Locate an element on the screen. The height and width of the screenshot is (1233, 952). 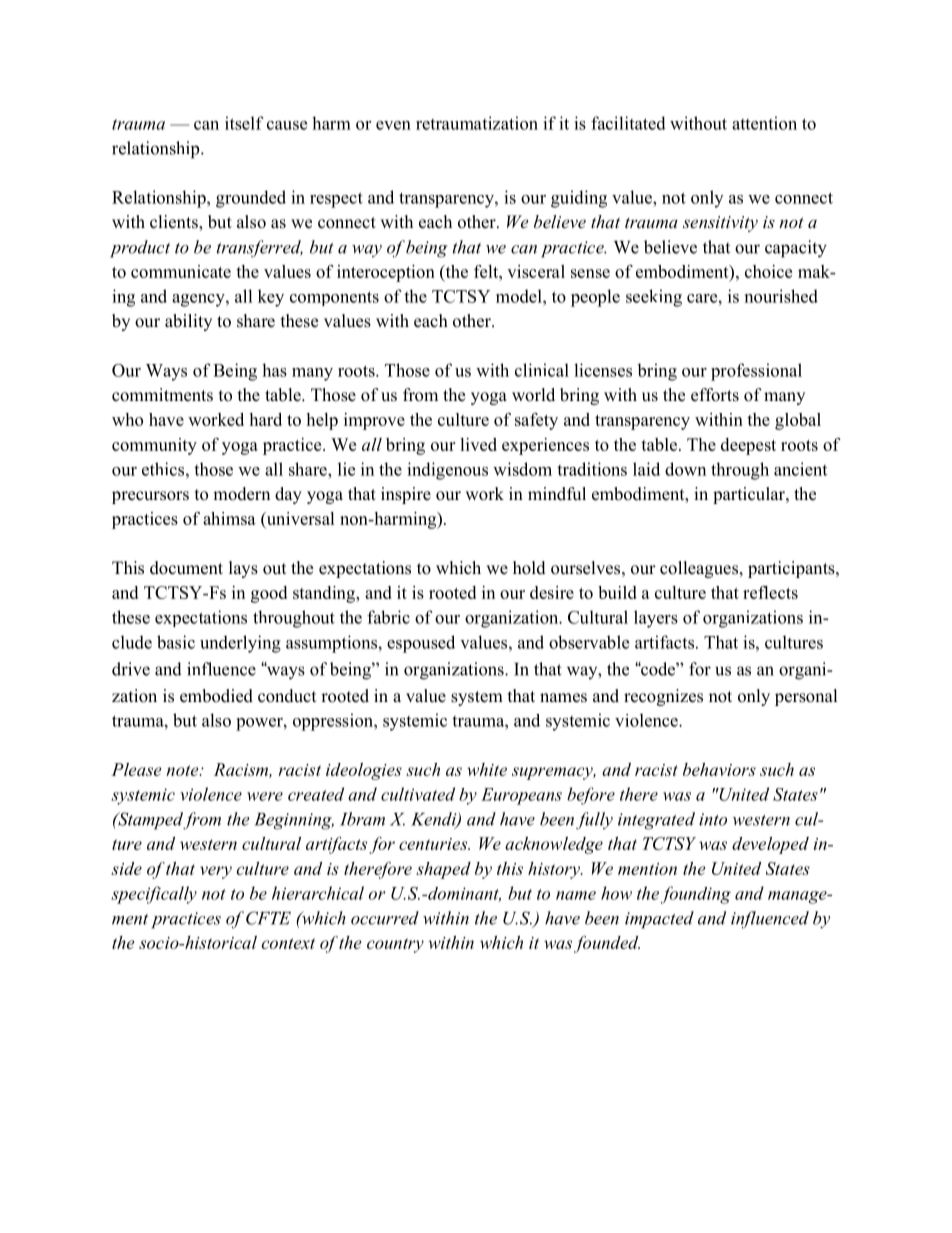
even is located at coordinates (393, 125).
